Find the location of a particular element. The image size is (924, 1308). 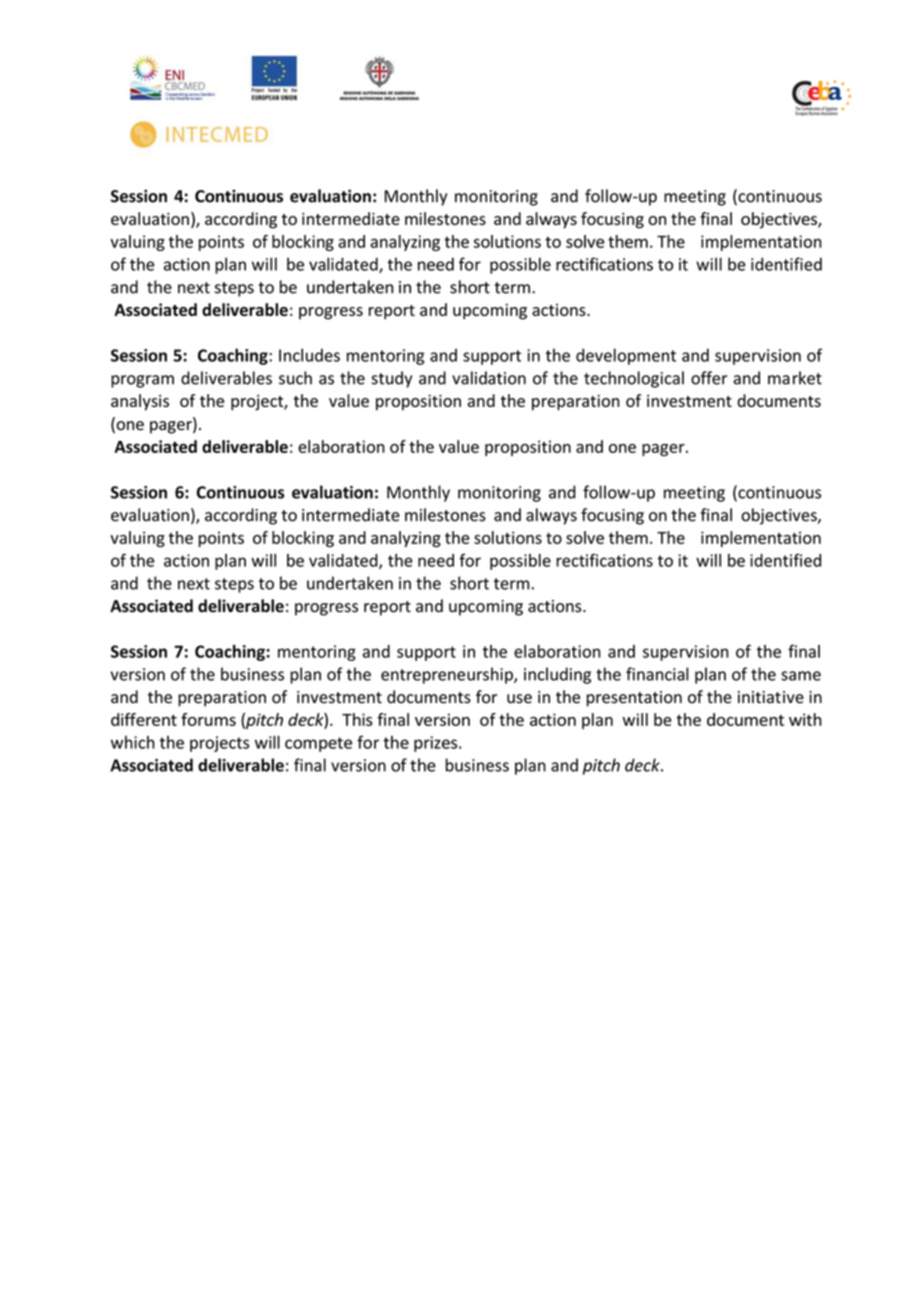

prizes is located at coordinates (437, 744).
